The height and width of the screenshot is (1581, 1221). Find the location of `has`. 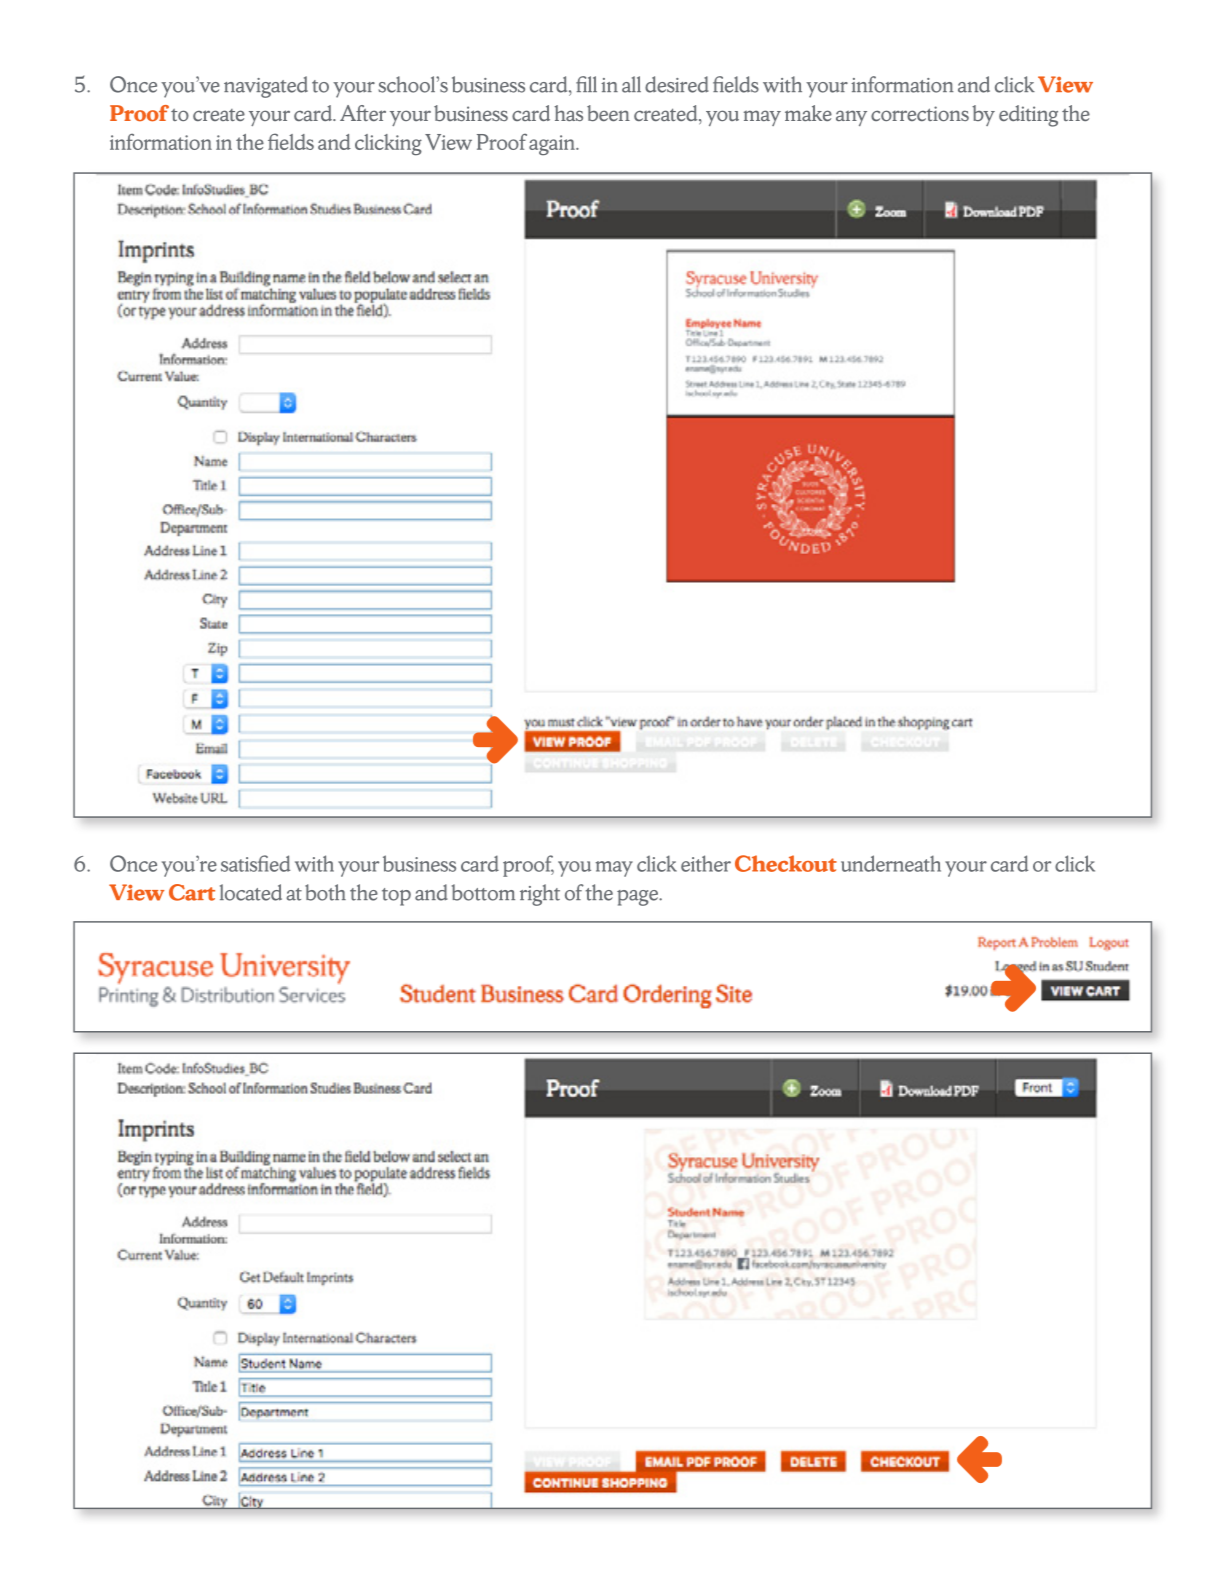

has is located at coordinates (569, 113).
